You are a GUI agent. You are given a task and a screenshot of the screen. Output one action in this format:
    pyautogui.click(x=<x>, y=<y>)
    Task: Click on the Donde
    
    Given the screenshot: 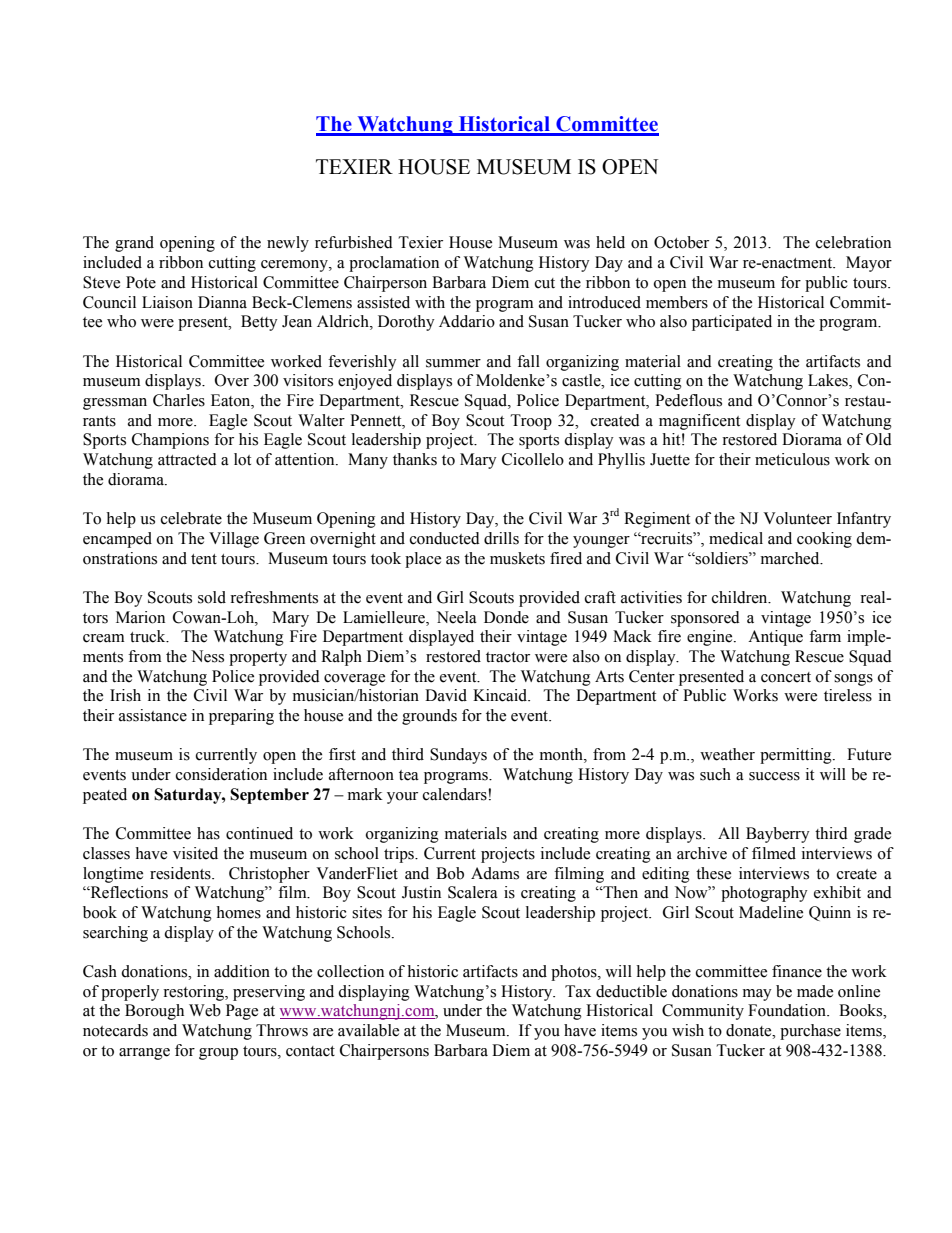 What is the action you would take?
    pyautogui.click(x=506, y=617)
